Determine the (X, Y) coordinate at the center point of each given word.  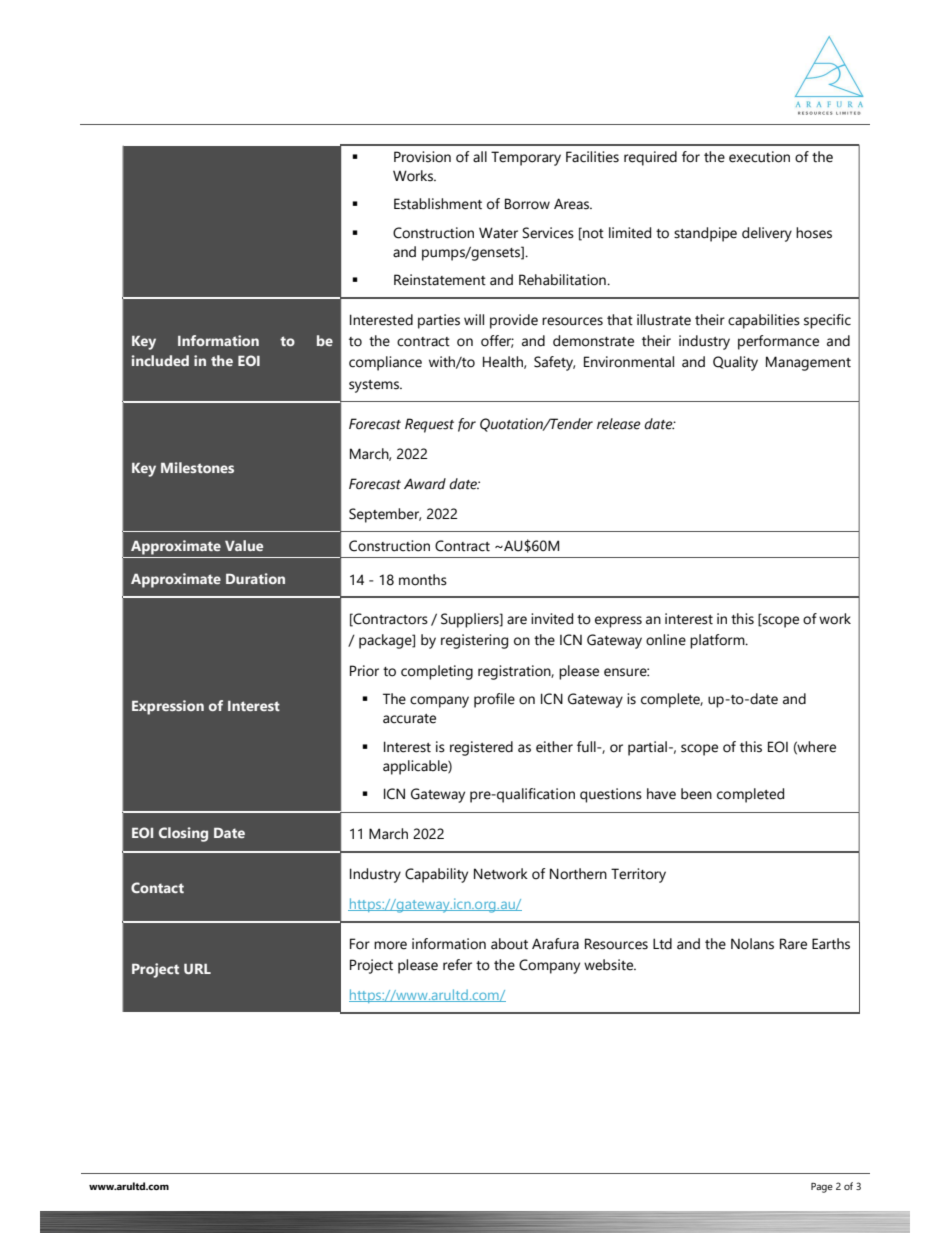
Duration (255, 578)
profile (494, 700)
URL (197, 969)
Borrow (527, 204)
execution (759, 157)
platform (718, 641)
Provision (422, 157)
